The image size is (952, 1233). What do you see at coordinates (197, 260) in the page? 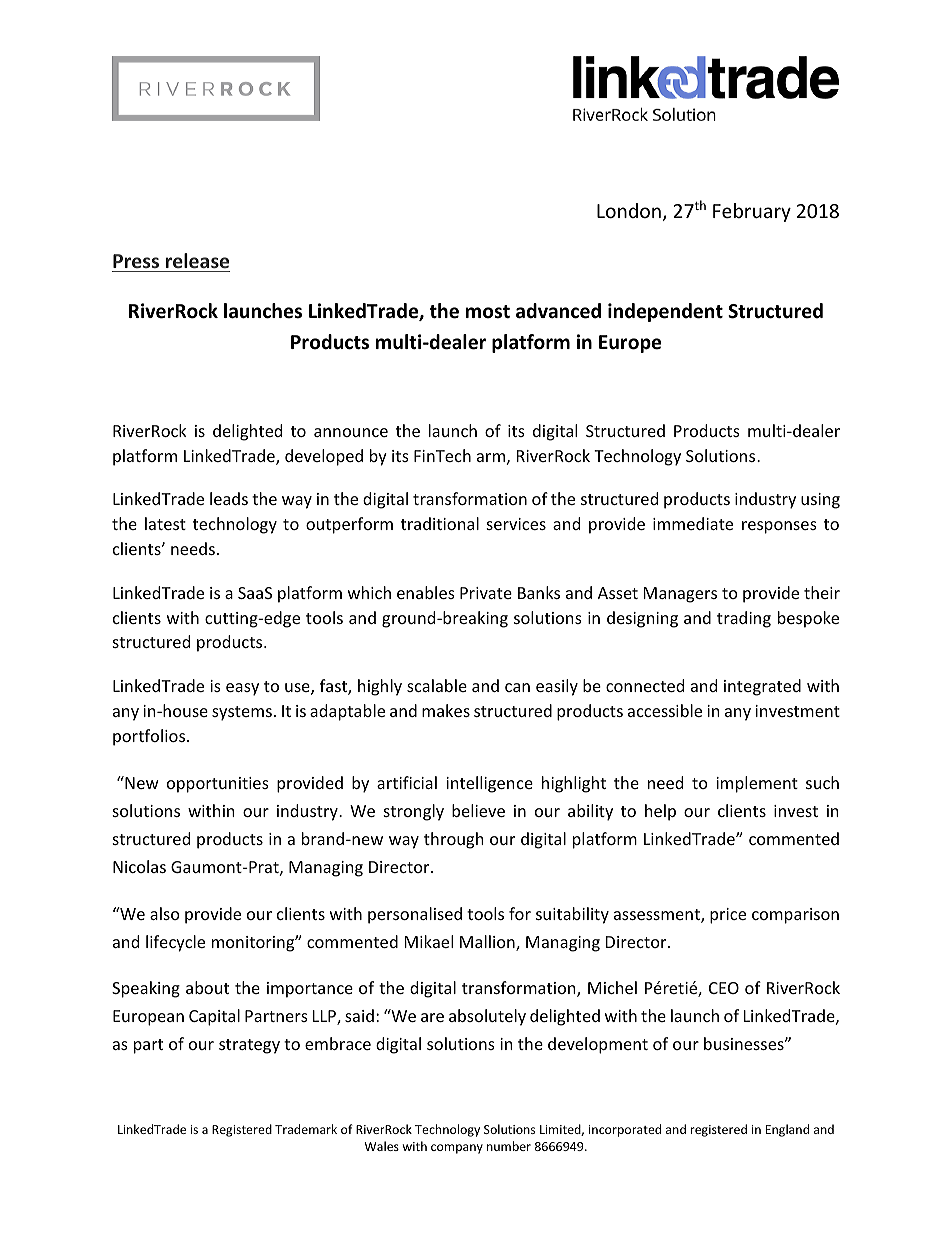
I see `release` at bounding box center [197, 260].
